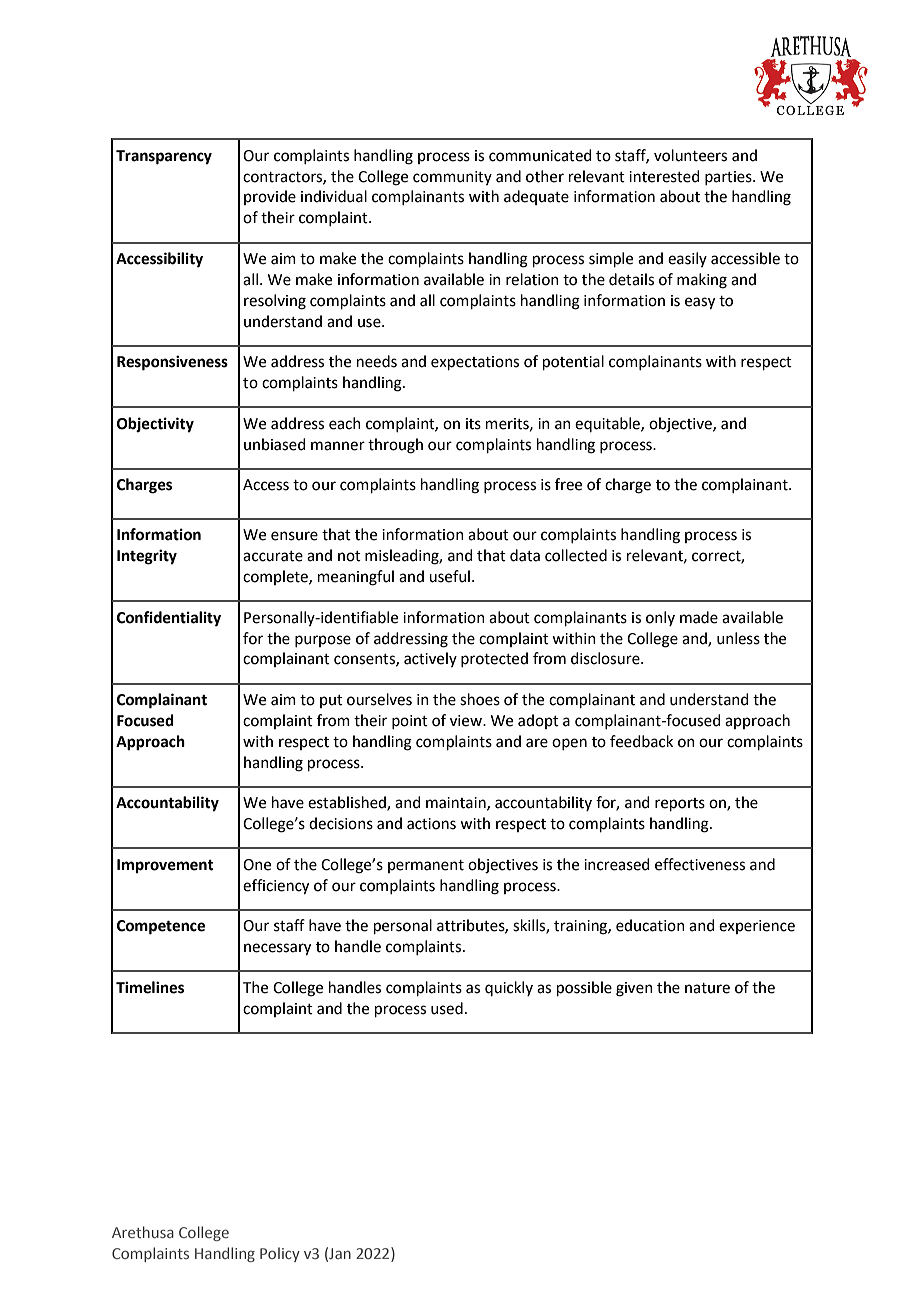 The width and height of the screenshot is (924, 1308). Describe the element at coordinates (664, 176) in the screenshot. I see `interested` at that location.
